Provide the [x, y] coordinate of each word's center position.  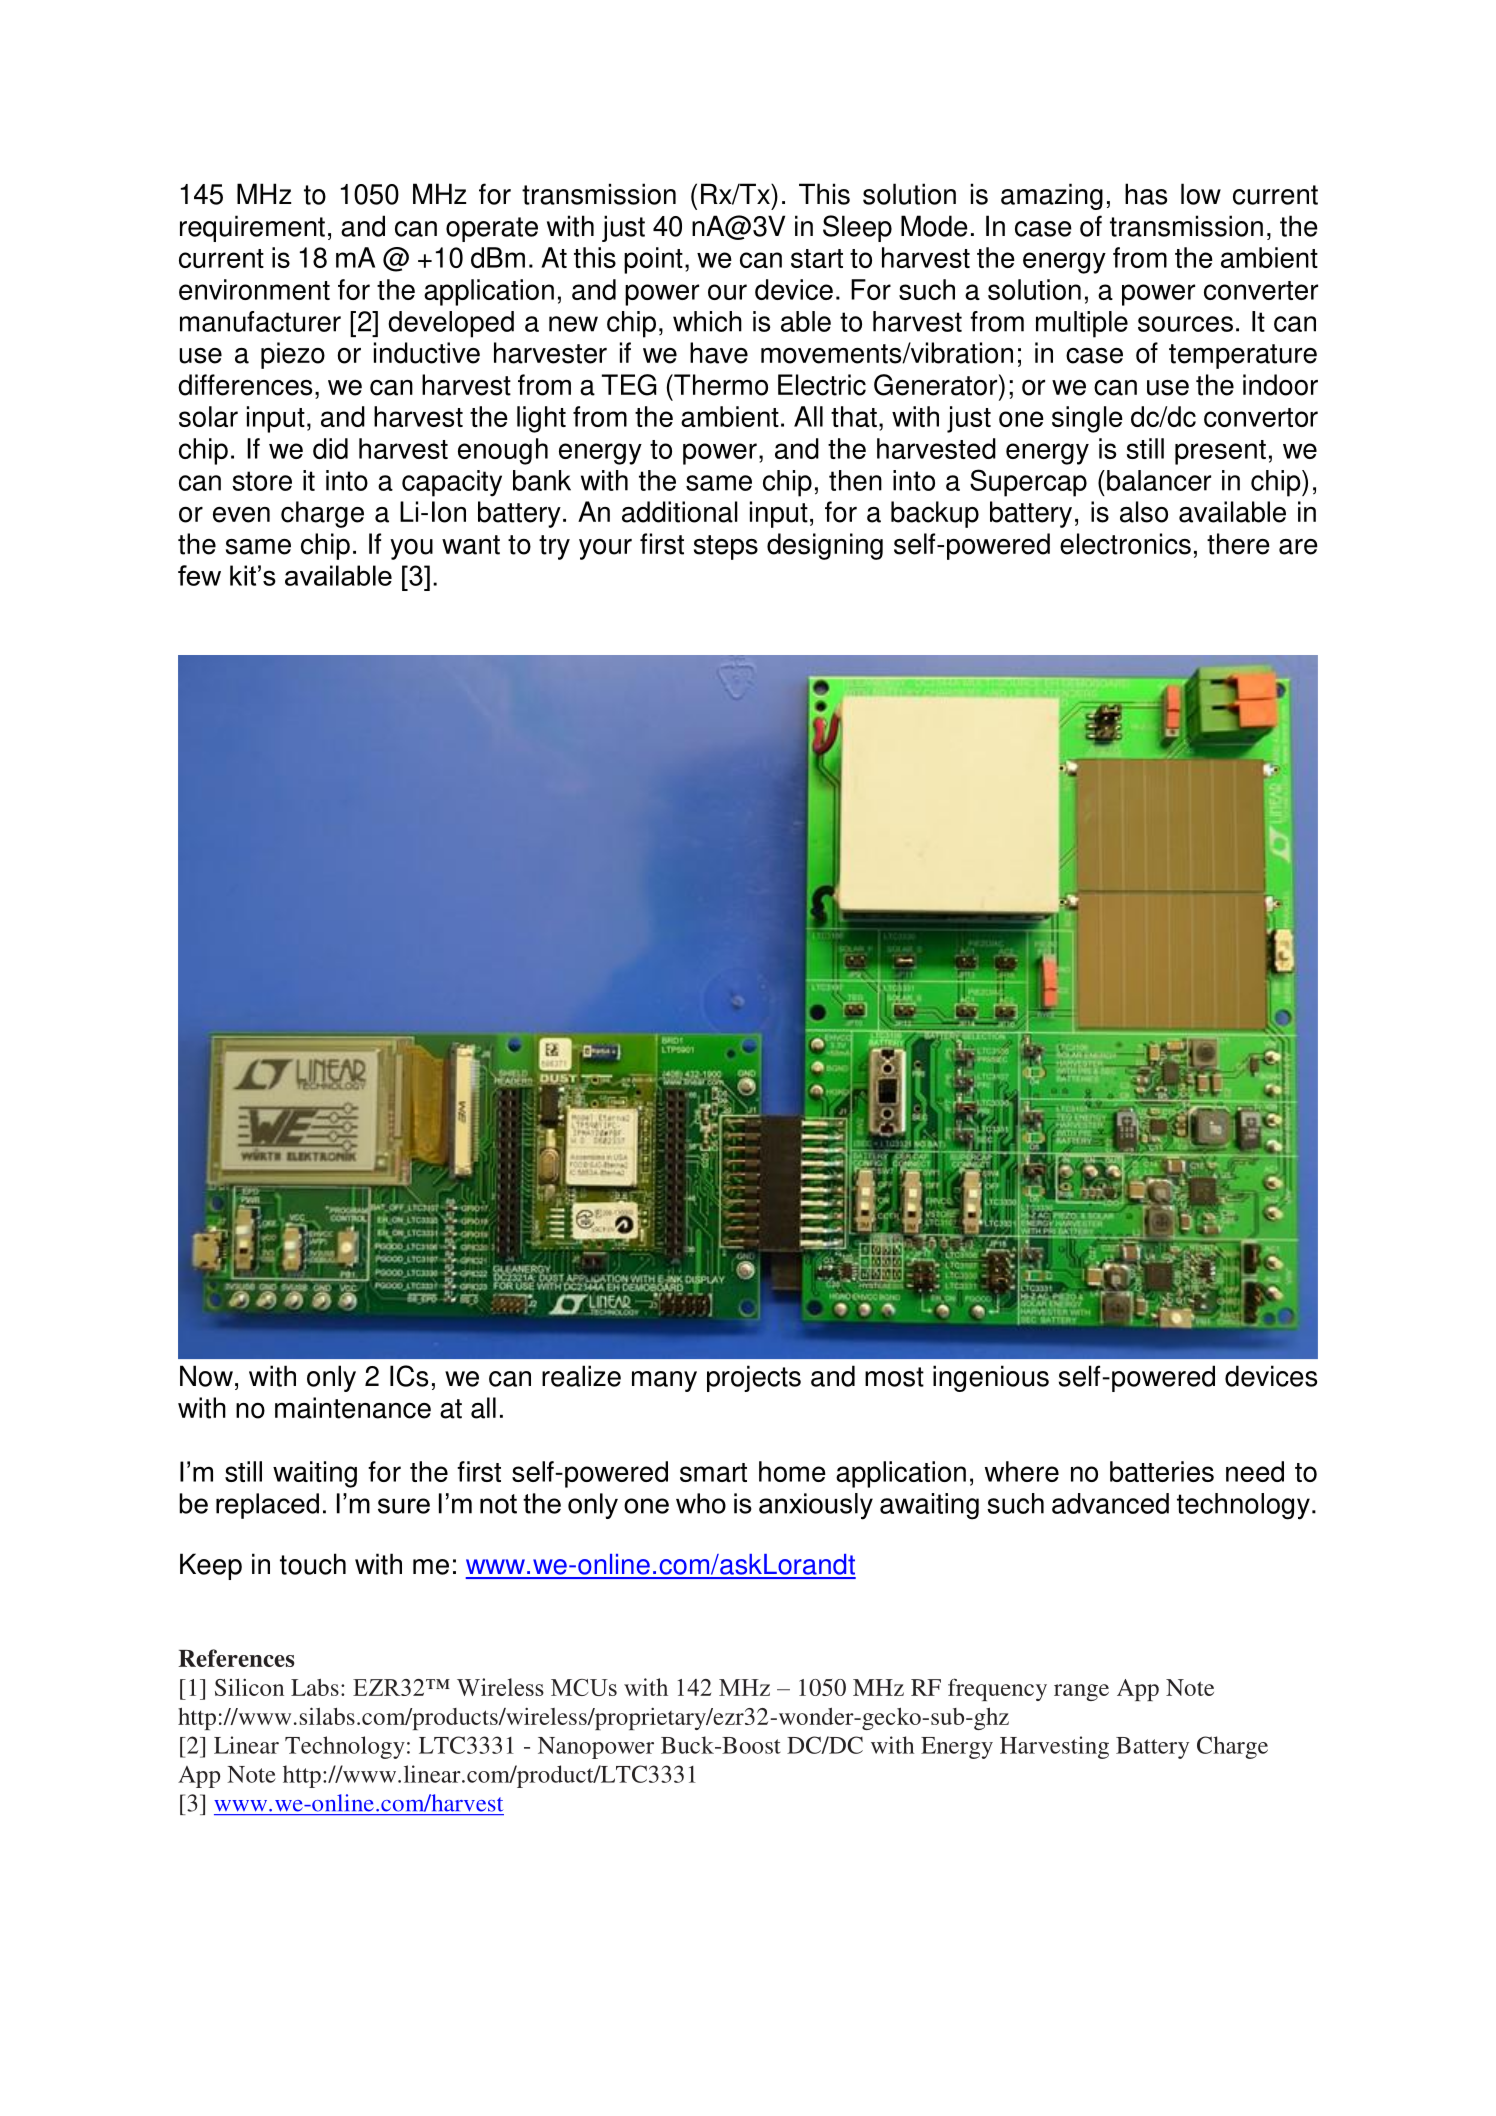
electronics [1125, 544]
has [1146, 194]
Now [206, 1376]
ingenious [991, 1378]
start [817, 258]
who [701, 1503]
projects [754, 1378]
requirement [252, 228]
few [199, 575]
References [236, 1658]
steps [726, 547]
